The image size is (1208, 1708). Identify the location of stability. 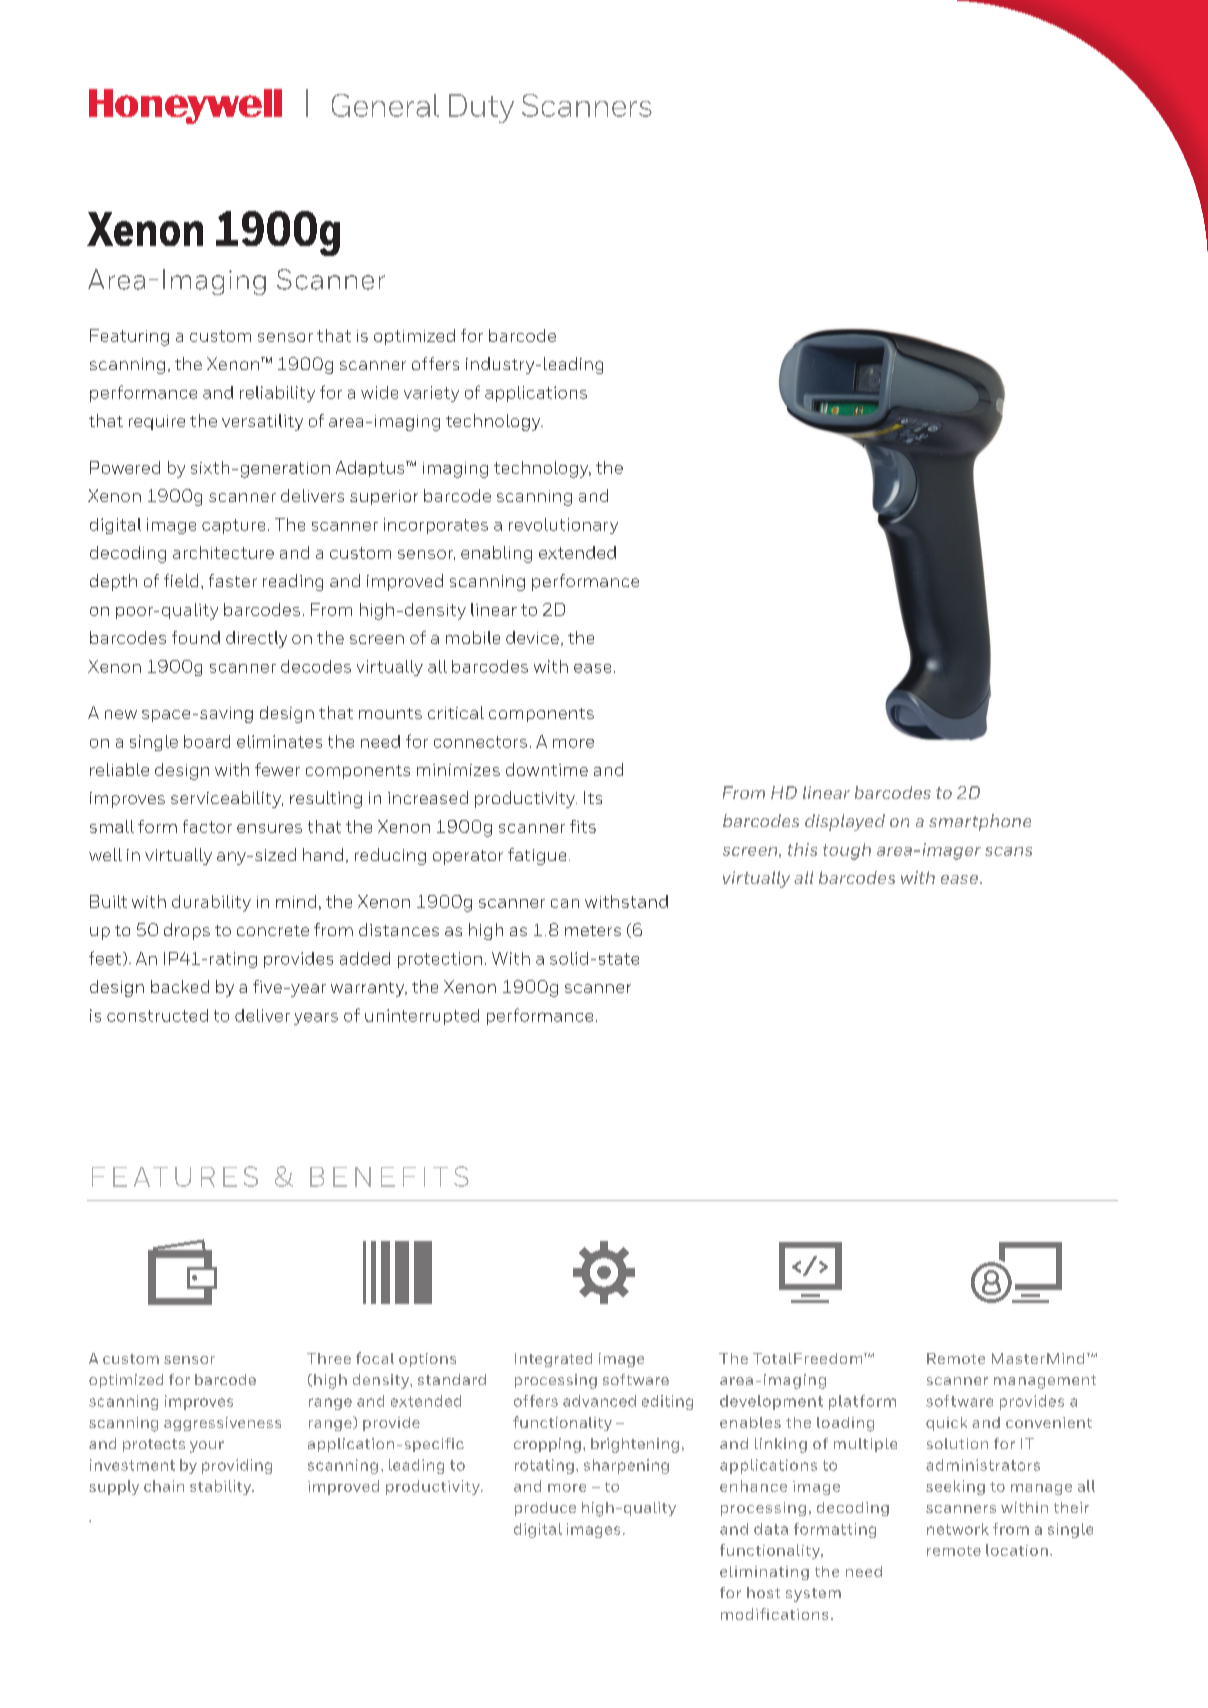
(222, 1487).
